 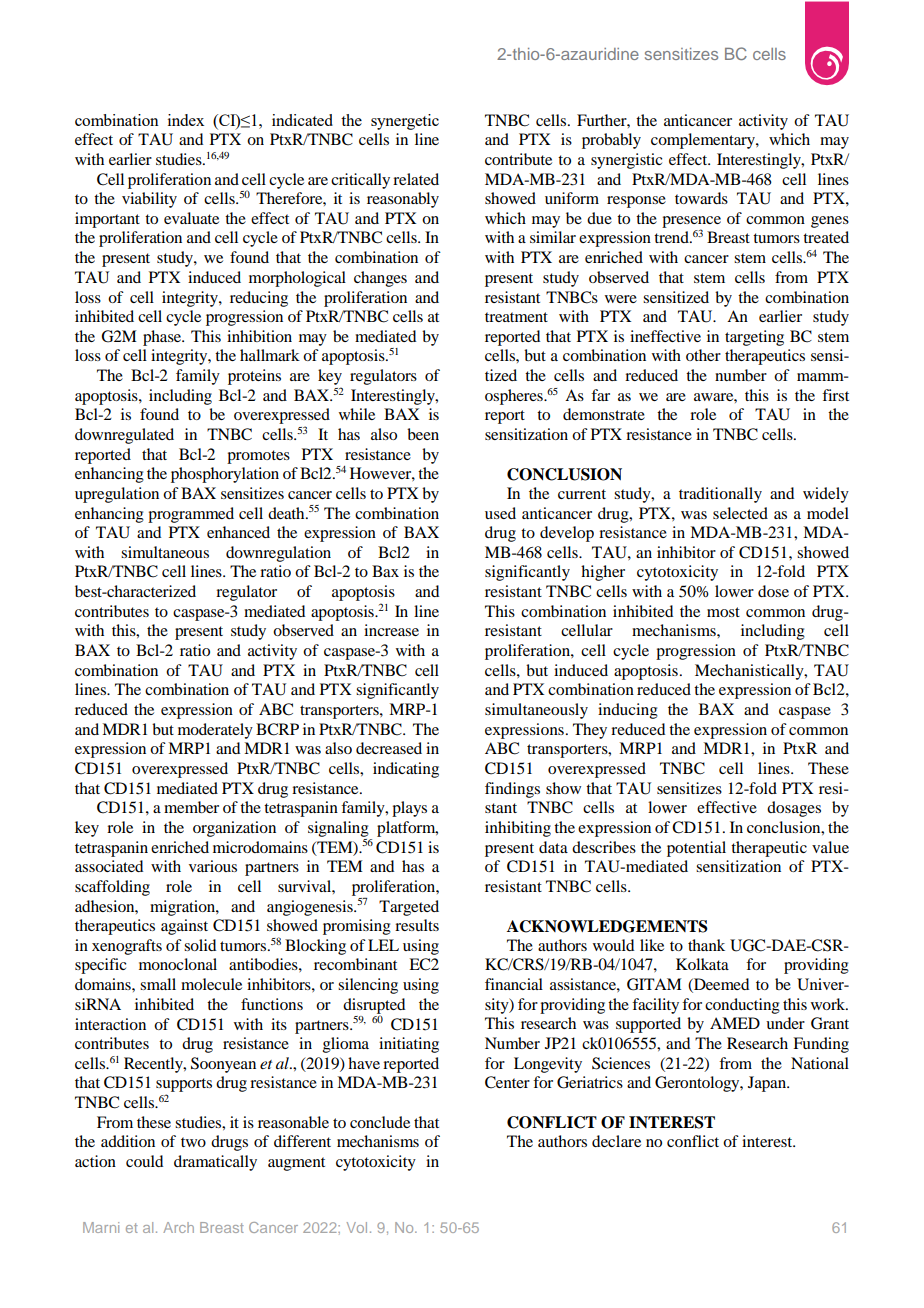 What do you see at coordinates (215, 1163) in the image?
I see `dramatically` at bounding box center [215, 1163].
